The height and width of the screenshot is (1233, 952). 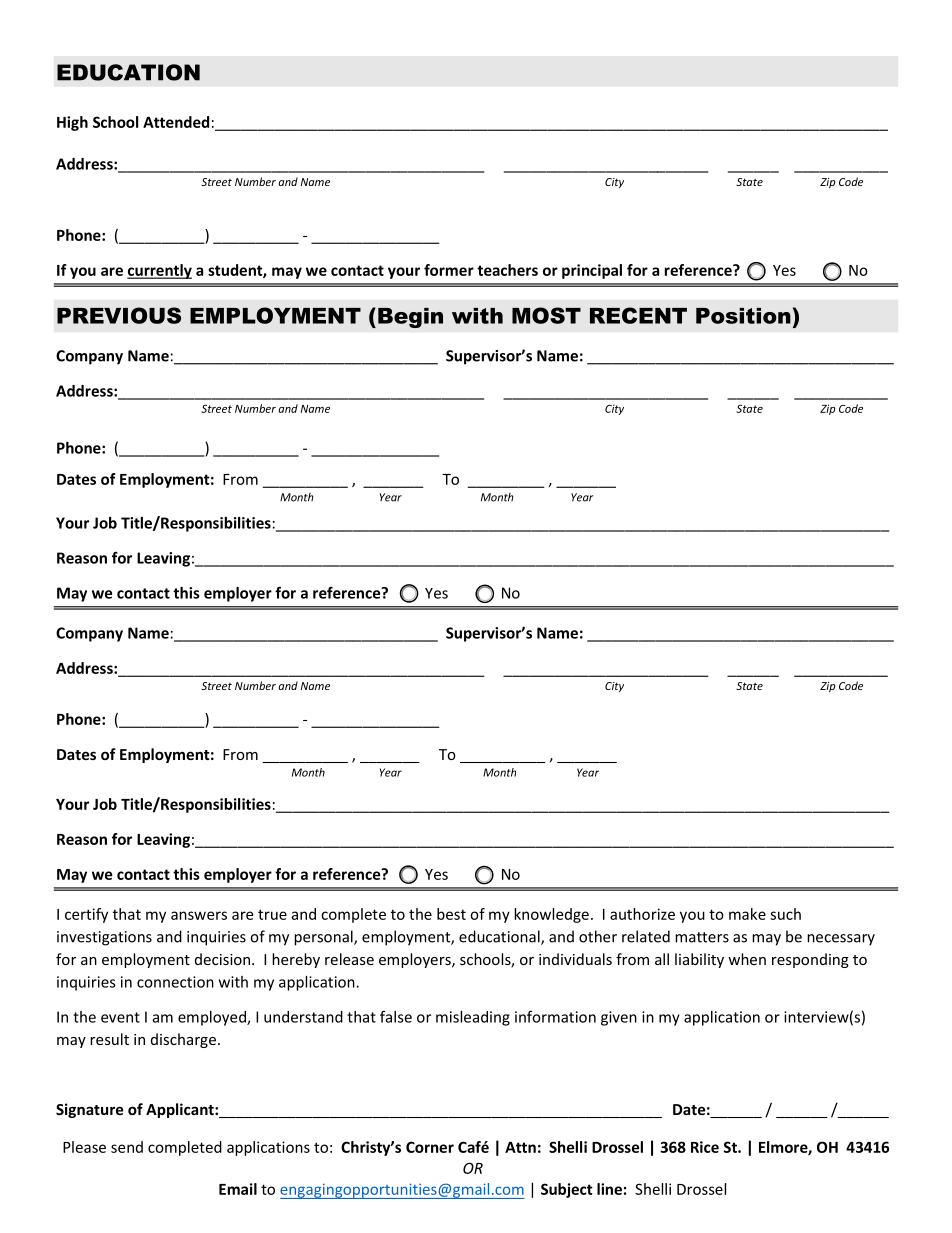 What do you see at coordinates (127, 1147) in the screenshot?
I see `send` at bounding box center [127, 1147].
